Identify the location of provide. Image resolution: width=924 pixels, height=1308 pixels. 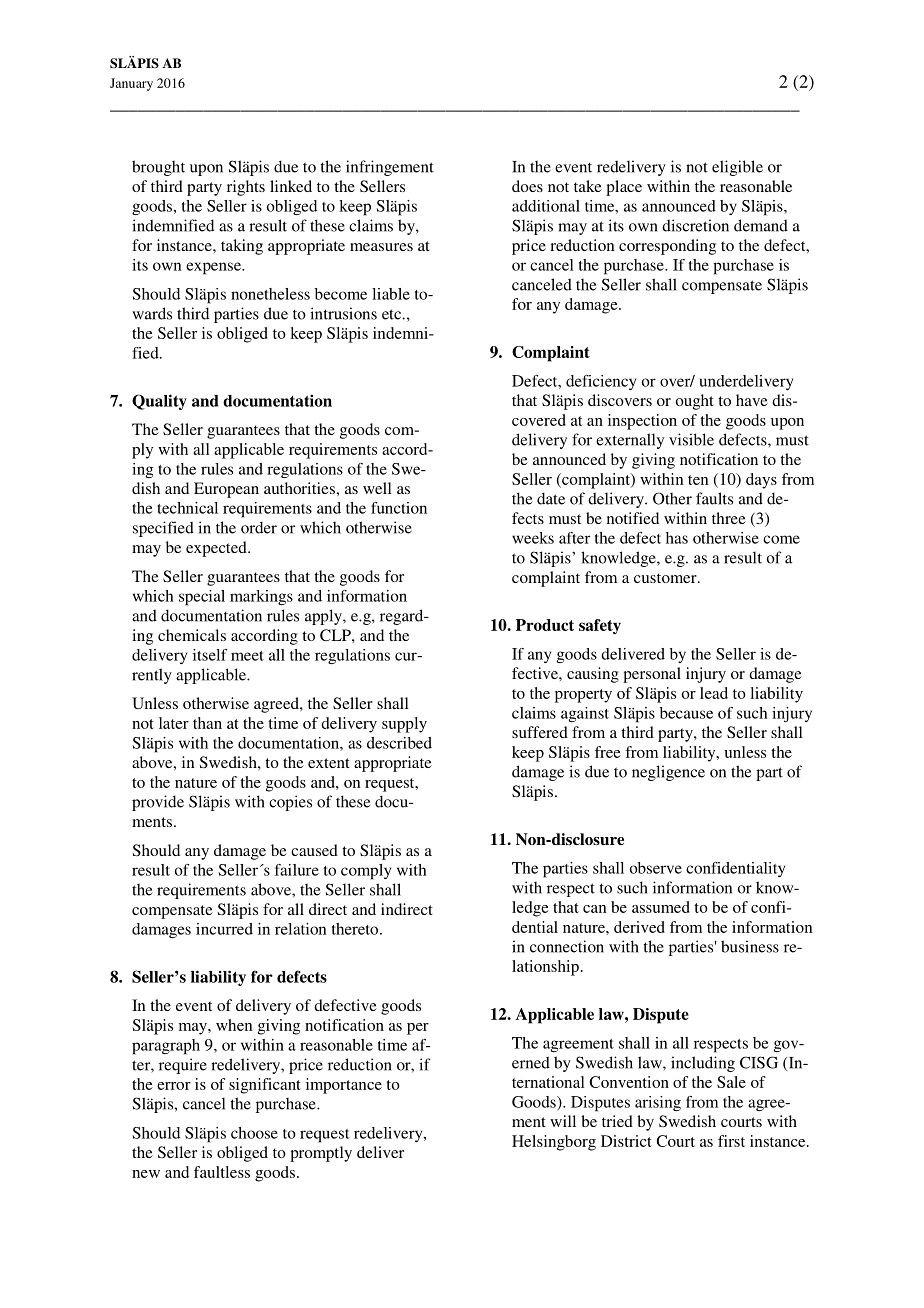
(158, 803).
